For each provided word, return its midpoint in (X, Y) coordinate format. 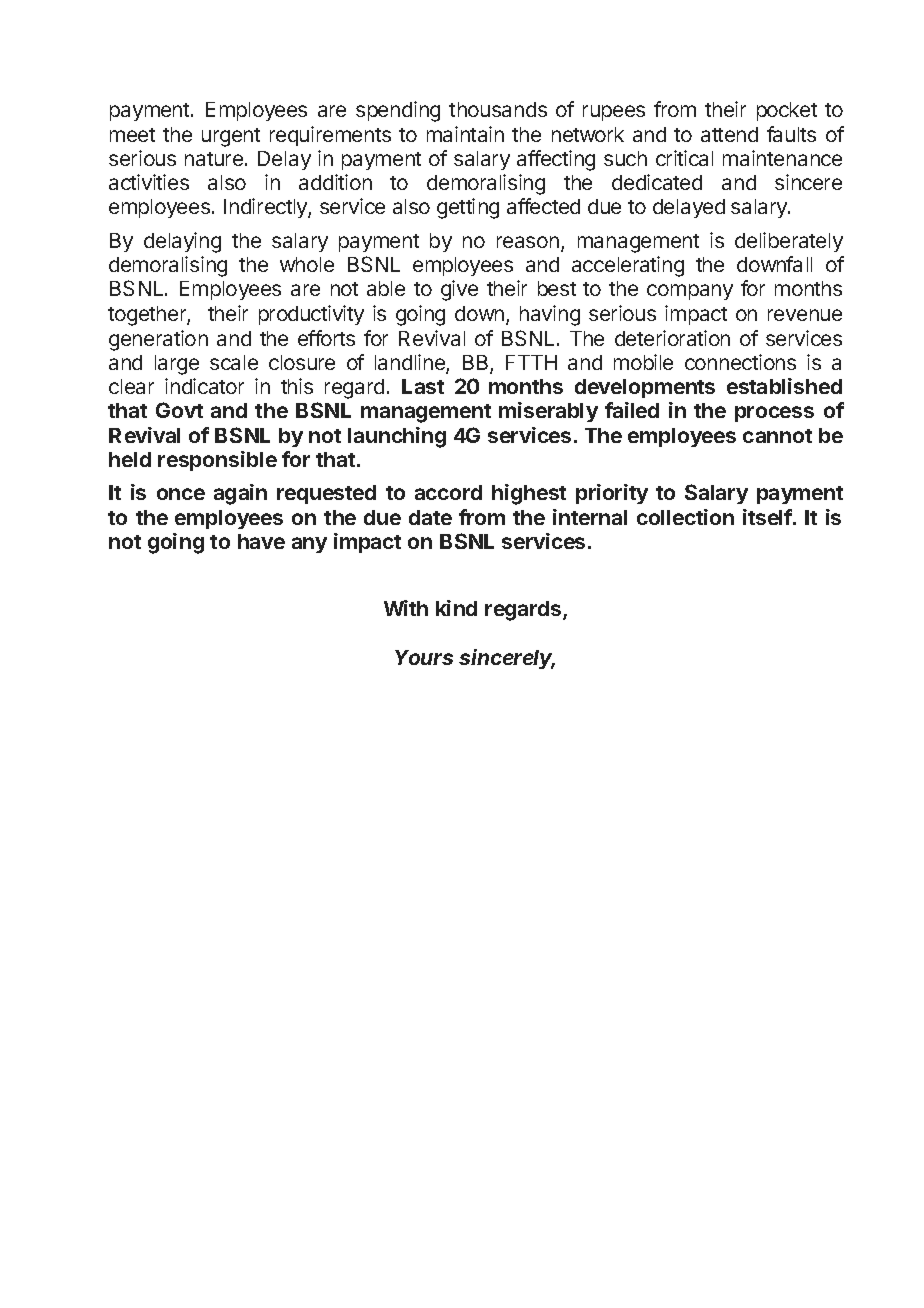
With (406, 608)
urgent (231, 137)
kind (456, 608)
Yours (424, 657)
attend (729, 134)
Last (423, 386)
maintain (465, 134)
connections (740, 362)
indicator (204, 386)
